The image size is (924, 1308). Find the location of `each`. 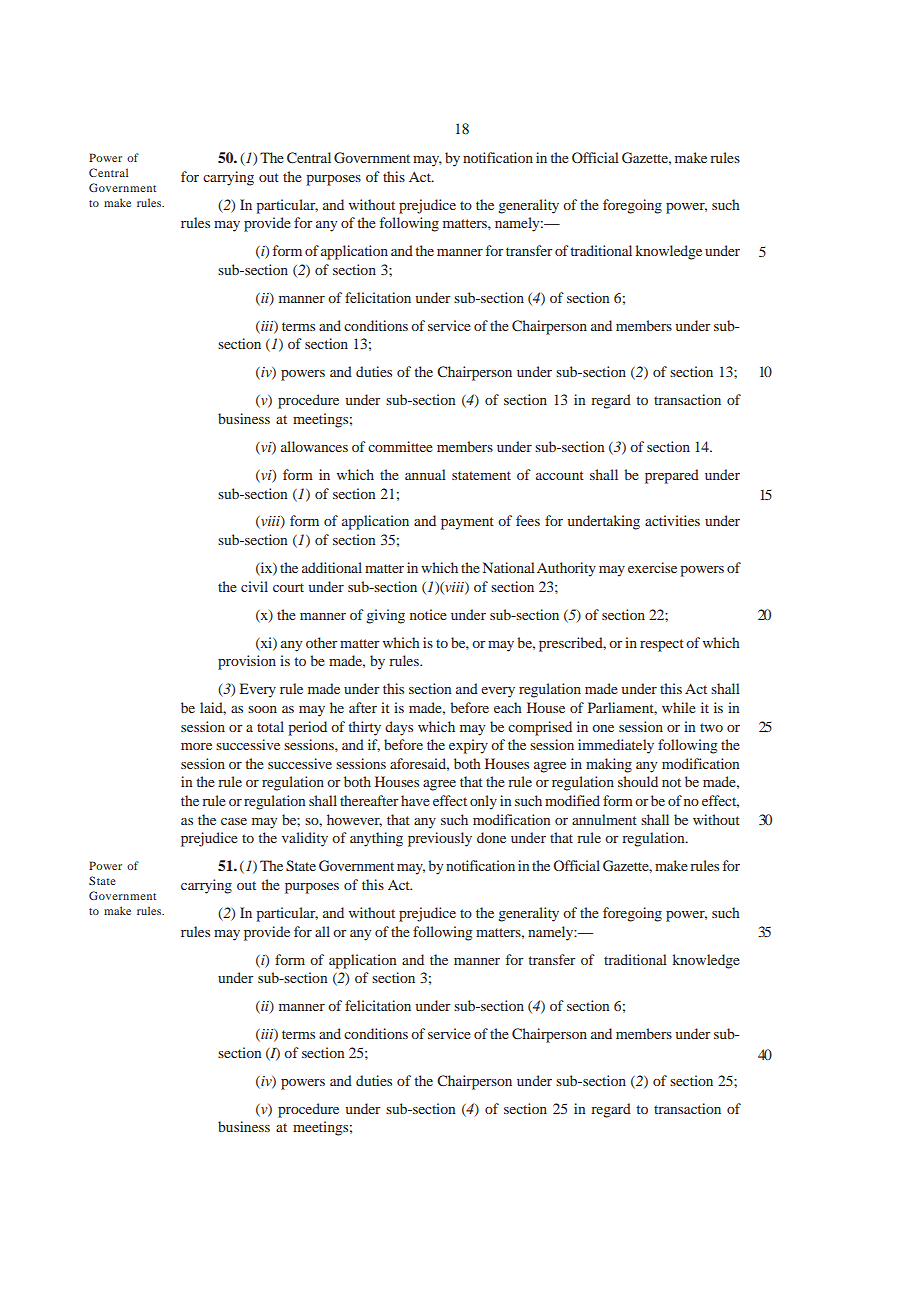

each is located at coordinates (508, 707).
